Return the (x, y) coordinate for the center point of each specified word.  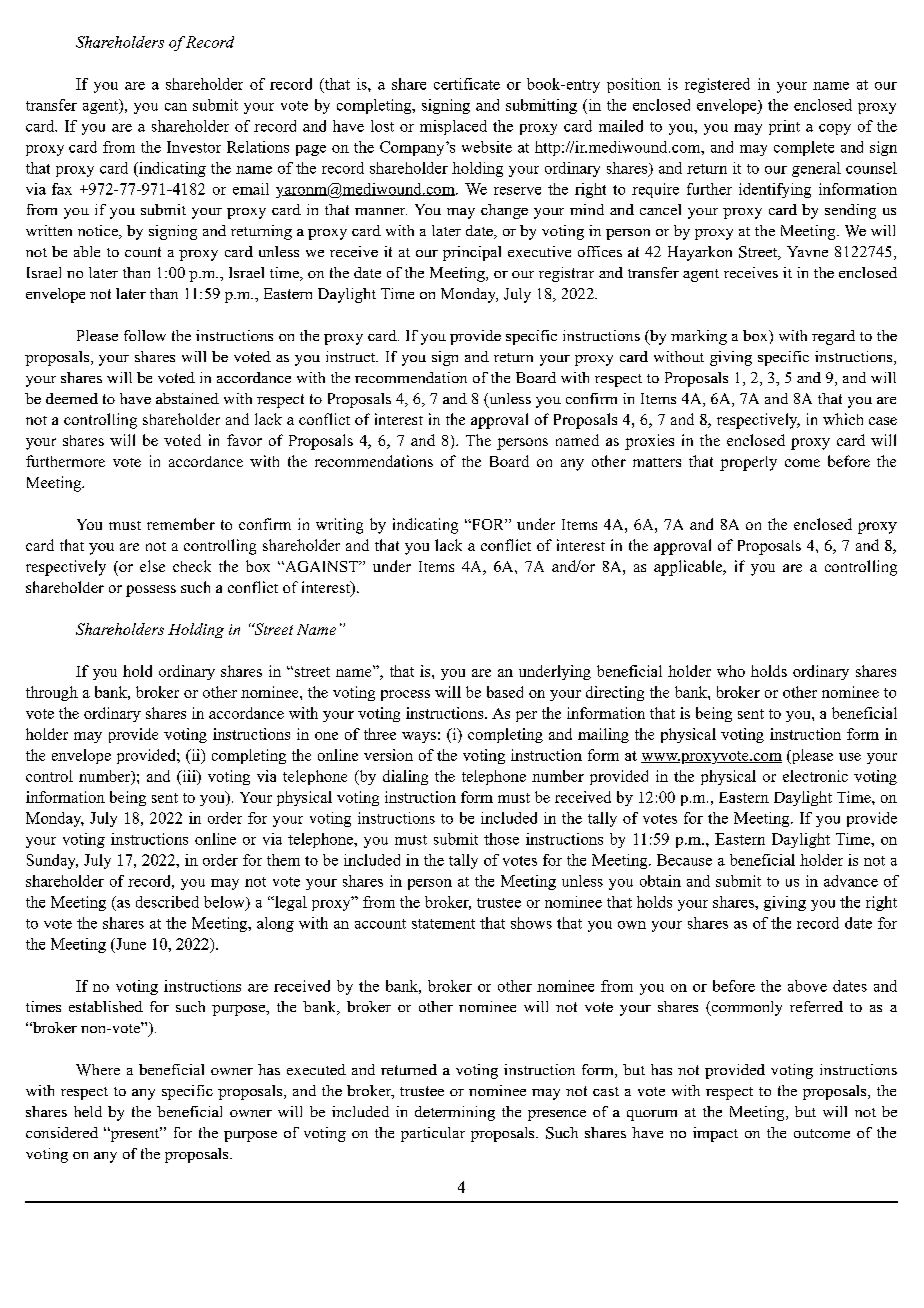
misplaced (453, 127)
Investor (194, 147)
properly (748, 463)
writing (339, 526)
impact (715, 1134)
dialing (405, 777)
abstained (187, 398)
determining (455, 1113)
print (784, 127)
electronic (815, 776)
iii (189, 776)
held (88, 1111)
